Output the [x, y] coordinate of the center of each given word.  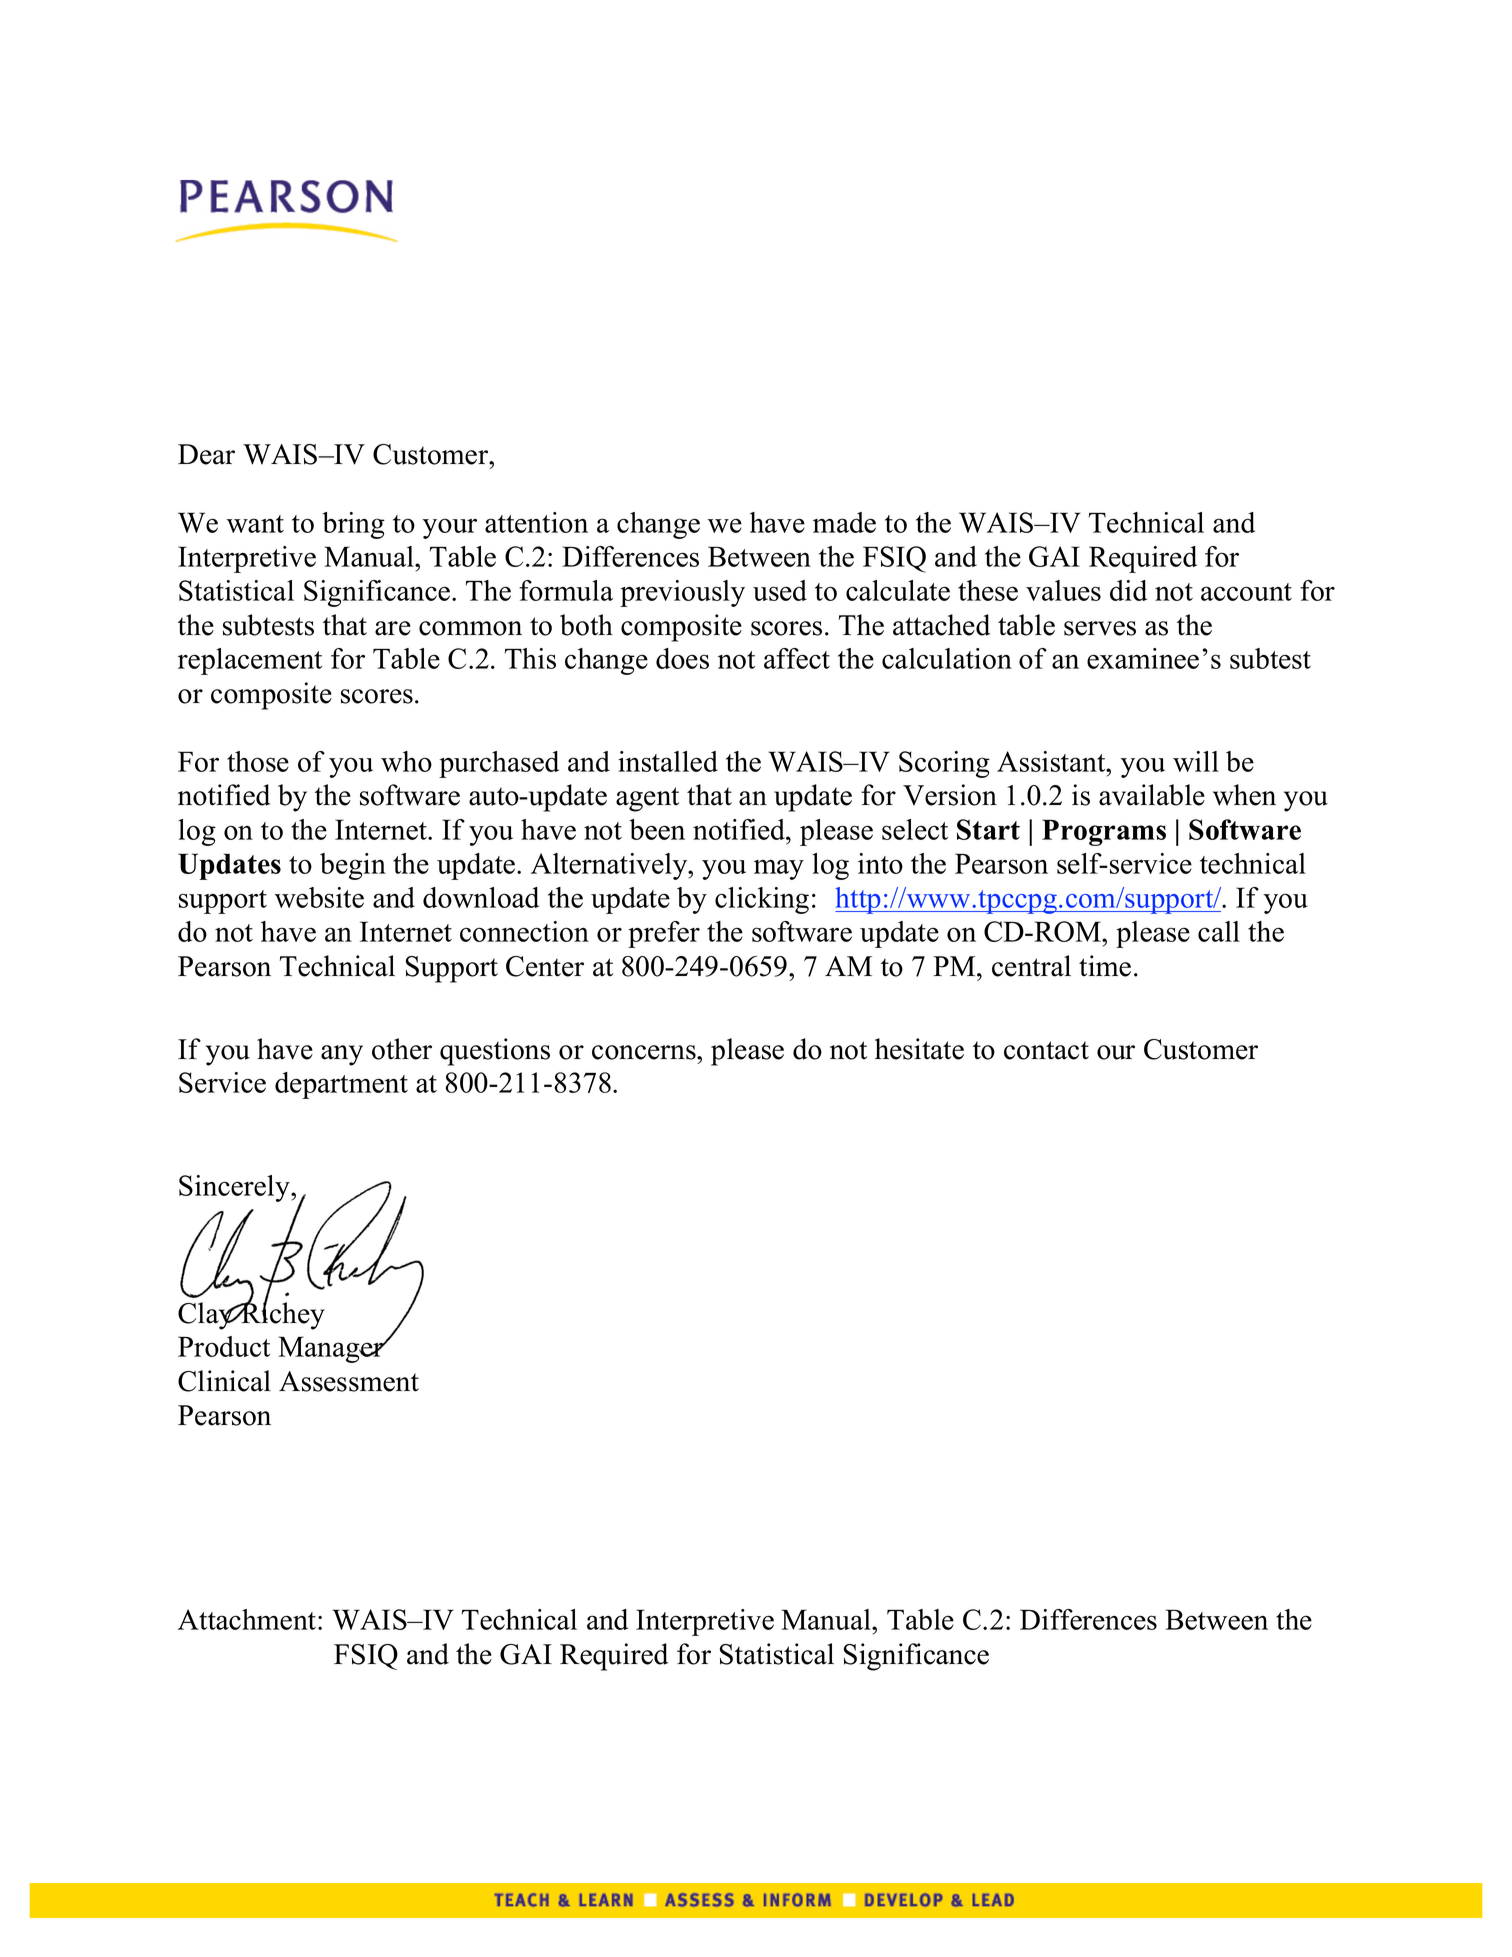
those [258, 761]
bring [353, 525]
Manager [332, 1349]
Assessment [349, 1381]
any [342, 1055]
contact [1046, 1050]
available [1152, 795]
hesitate [919, 1049]
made [844, 522]
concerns [645, 1052]
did [1128, 590]
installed [668, 761]
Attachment [248, 1619]
